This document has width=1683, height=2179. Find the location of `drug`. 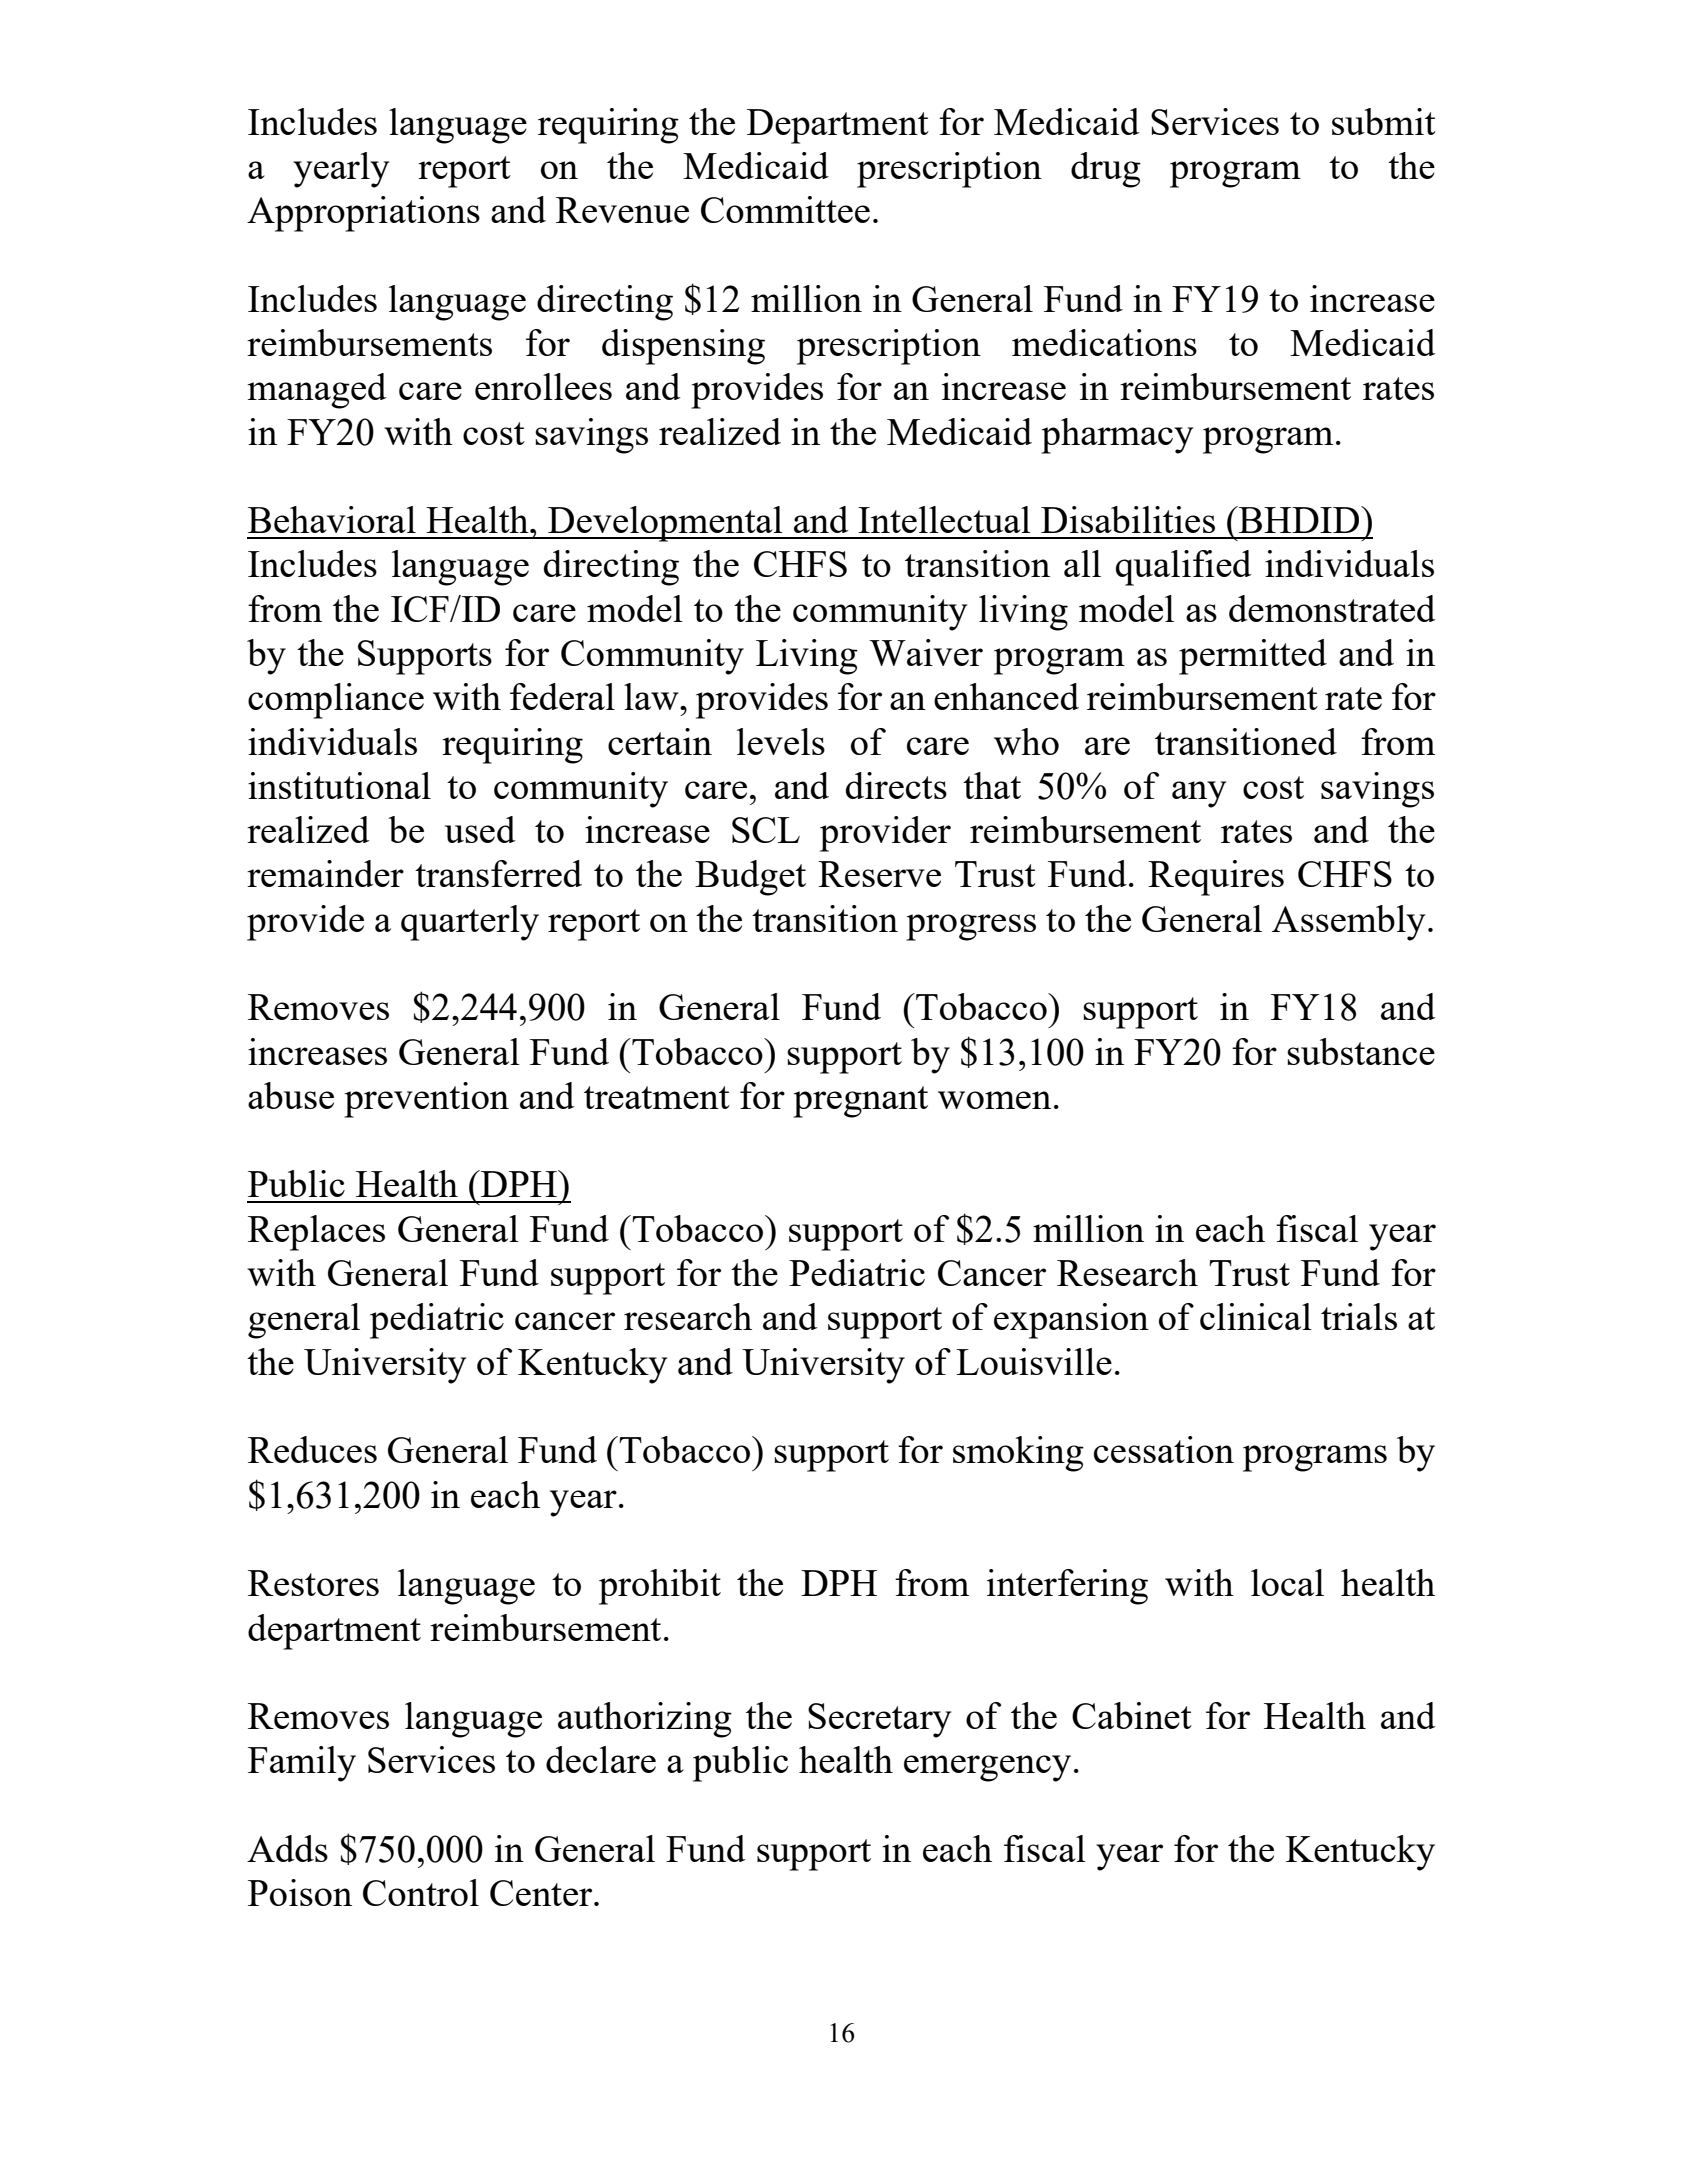

drug is located at coordinates (1106, 170).
